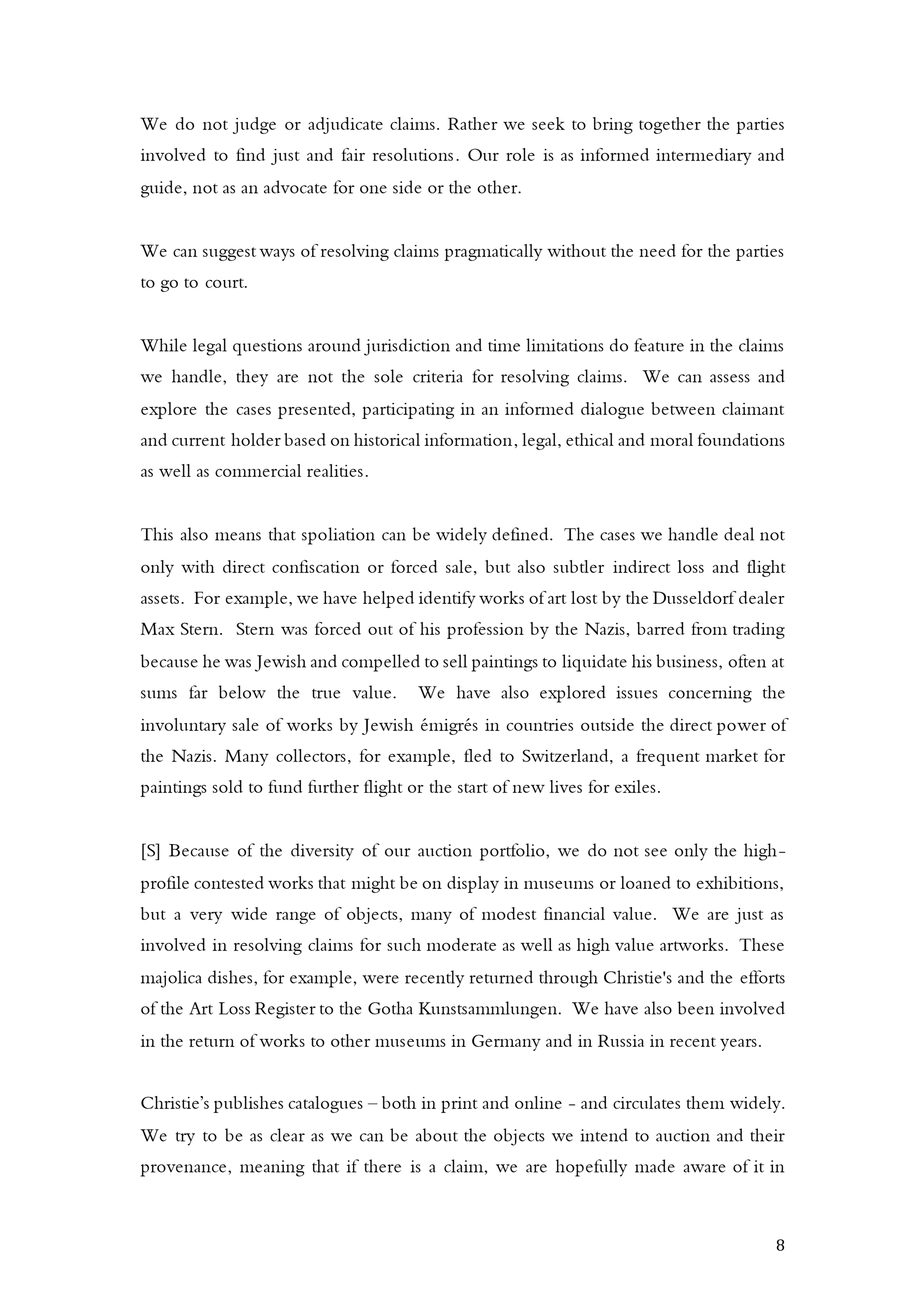  I want to click on find, so click(250, 154).
